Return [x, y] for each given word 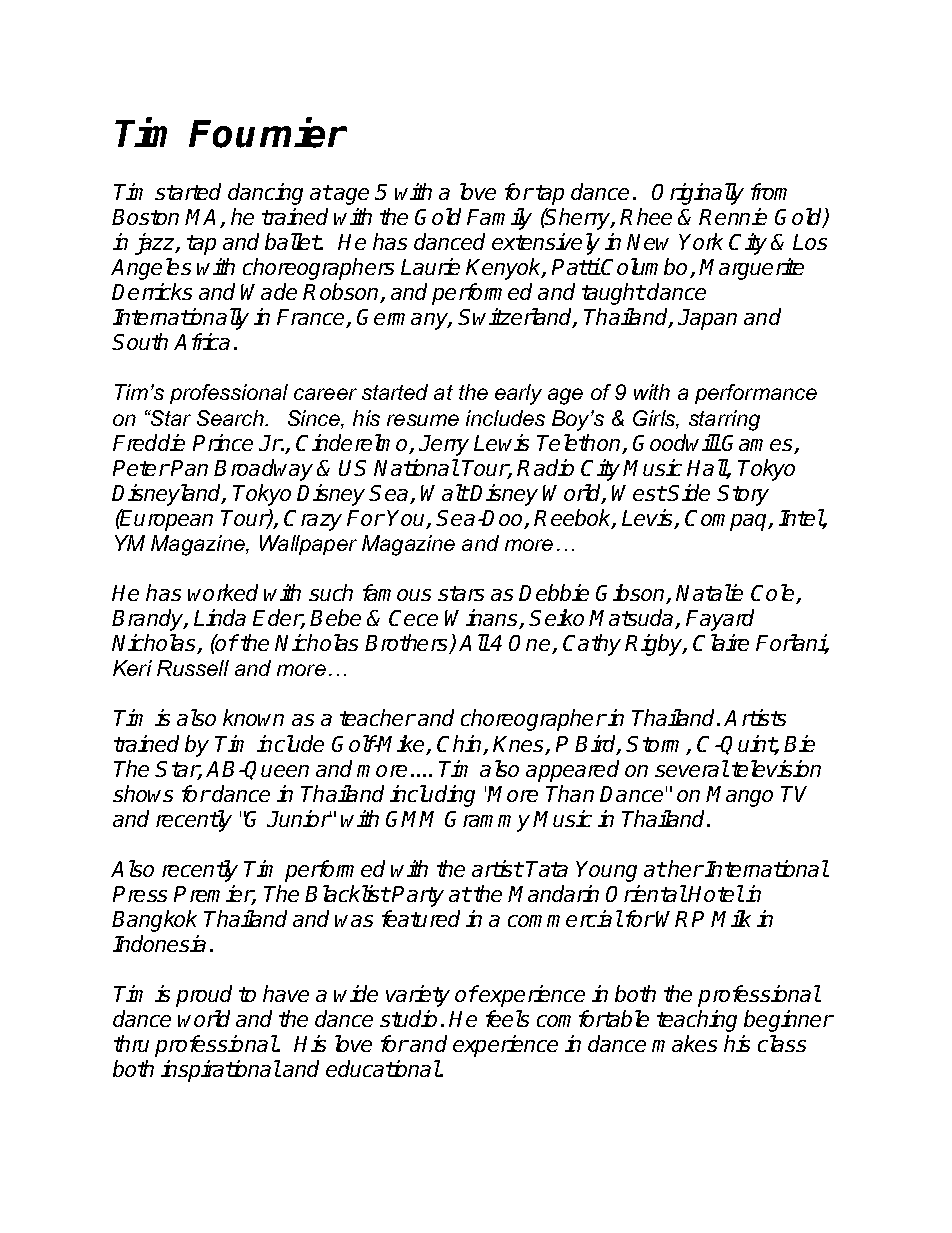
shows [143, 793]
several [692, 768]
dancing [265, 194]
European [166, 520]
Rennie [733, 216]
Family [499, 219]
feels [507, 1018]
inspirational [221, 1071]
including [432, 796]
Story [743, 495]
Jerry [444, 445]
